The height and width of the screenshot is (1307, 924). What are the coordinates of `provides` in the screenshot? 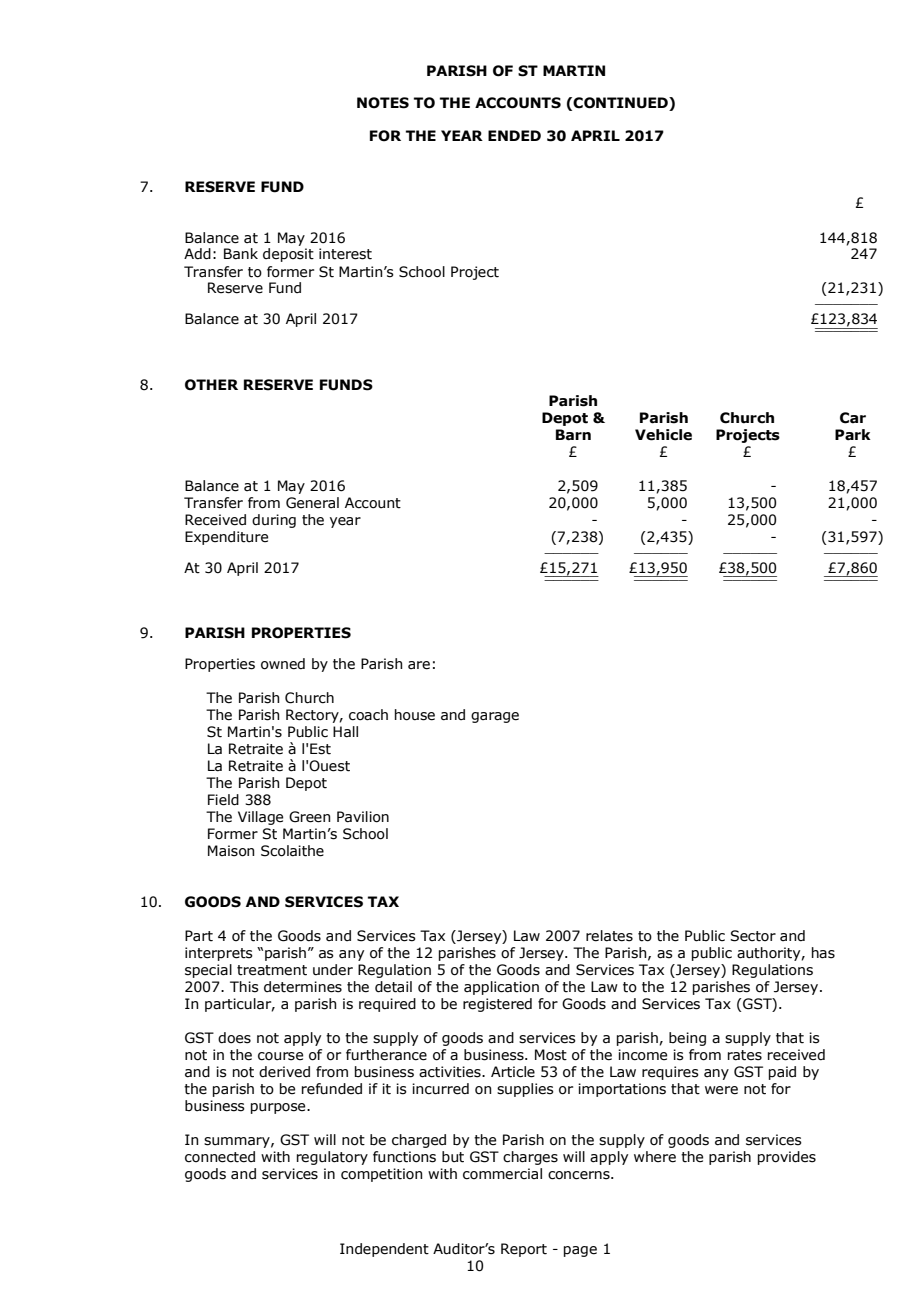 It's located at (787, 1158).
